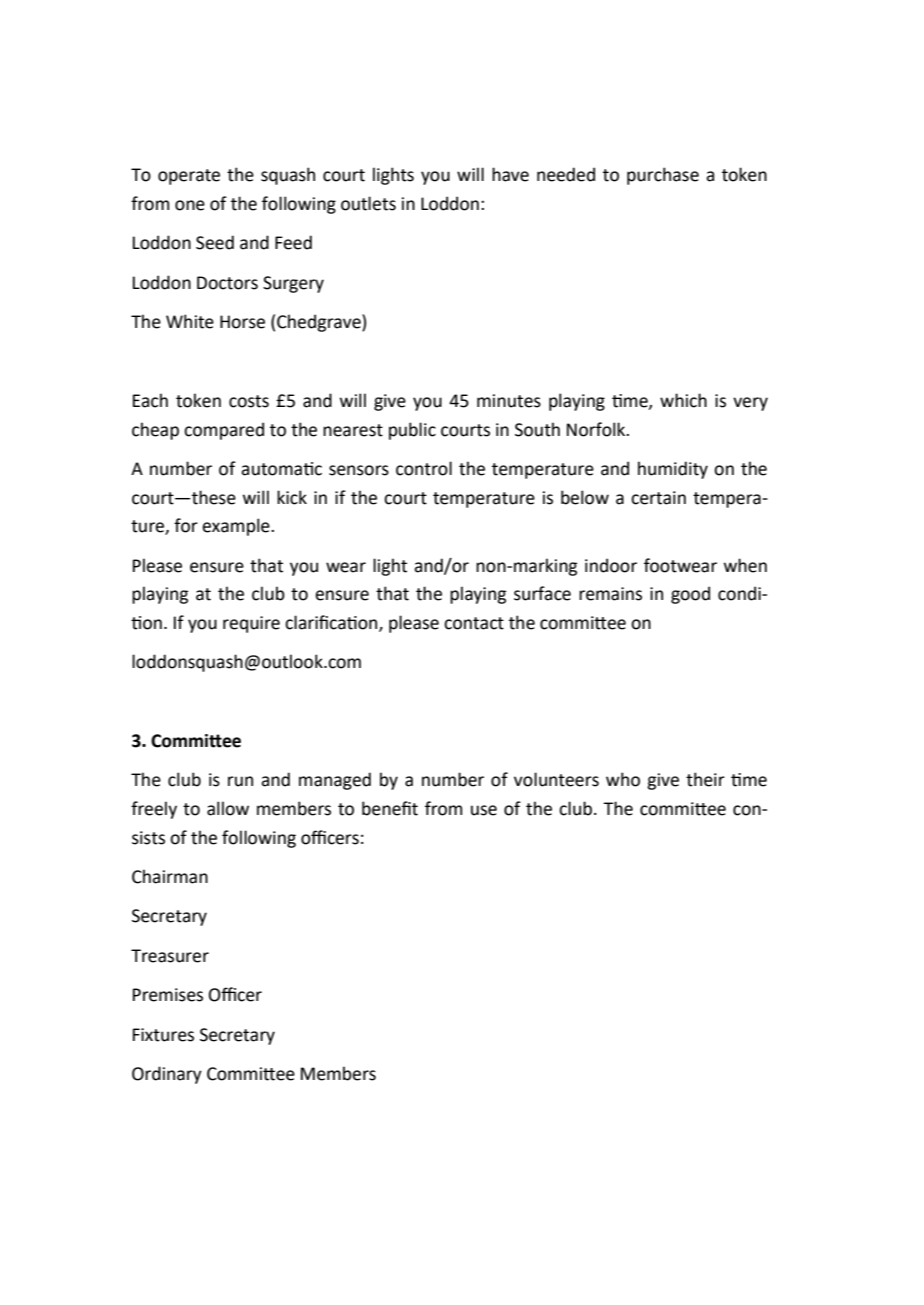 This image has width=924, height=1305. Describe the element at coordinates (237, 527) in the image. I see `example` at that location.
